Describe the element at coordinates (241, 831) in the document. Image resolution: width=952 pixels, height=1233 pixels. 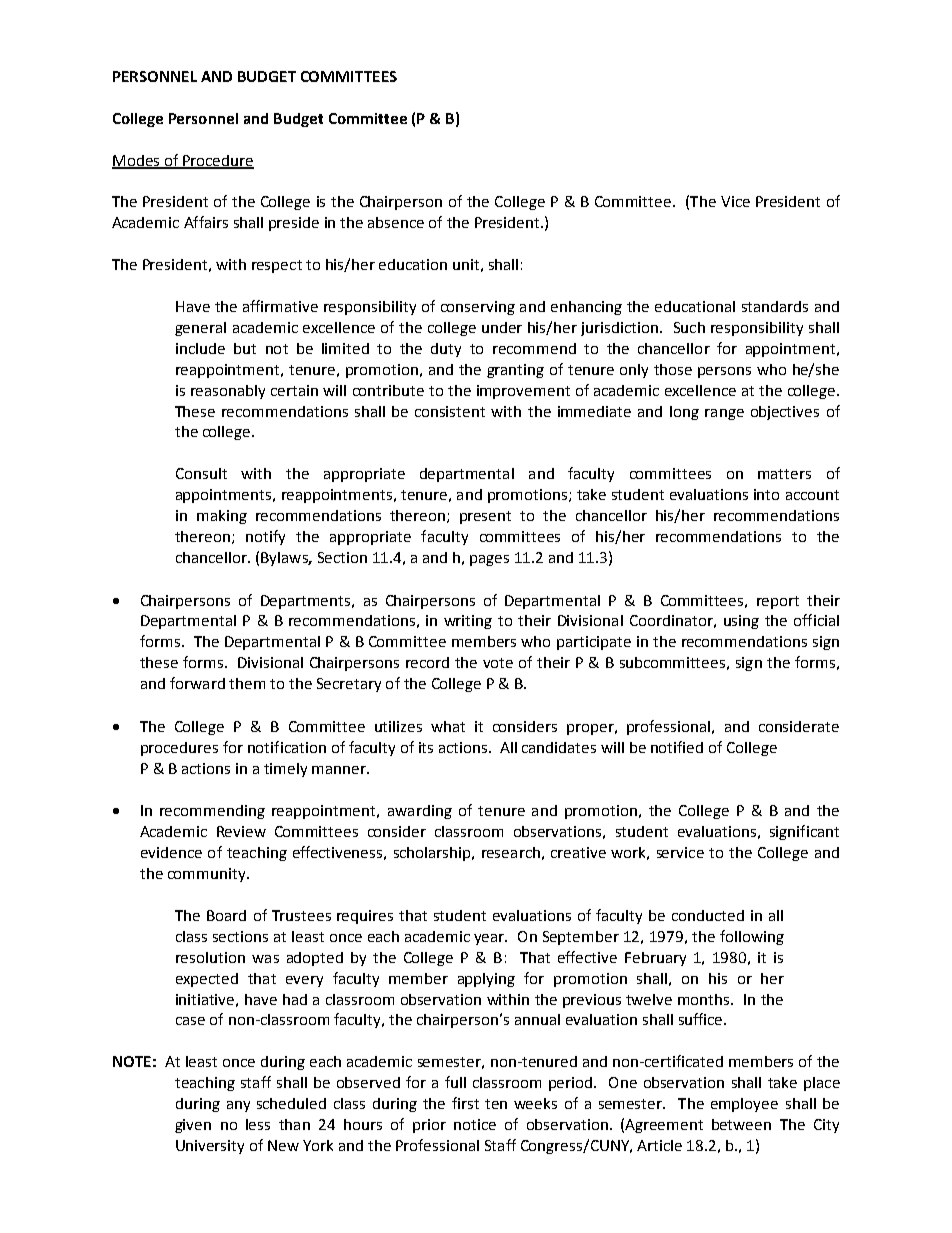
I see `Review` at that location.
